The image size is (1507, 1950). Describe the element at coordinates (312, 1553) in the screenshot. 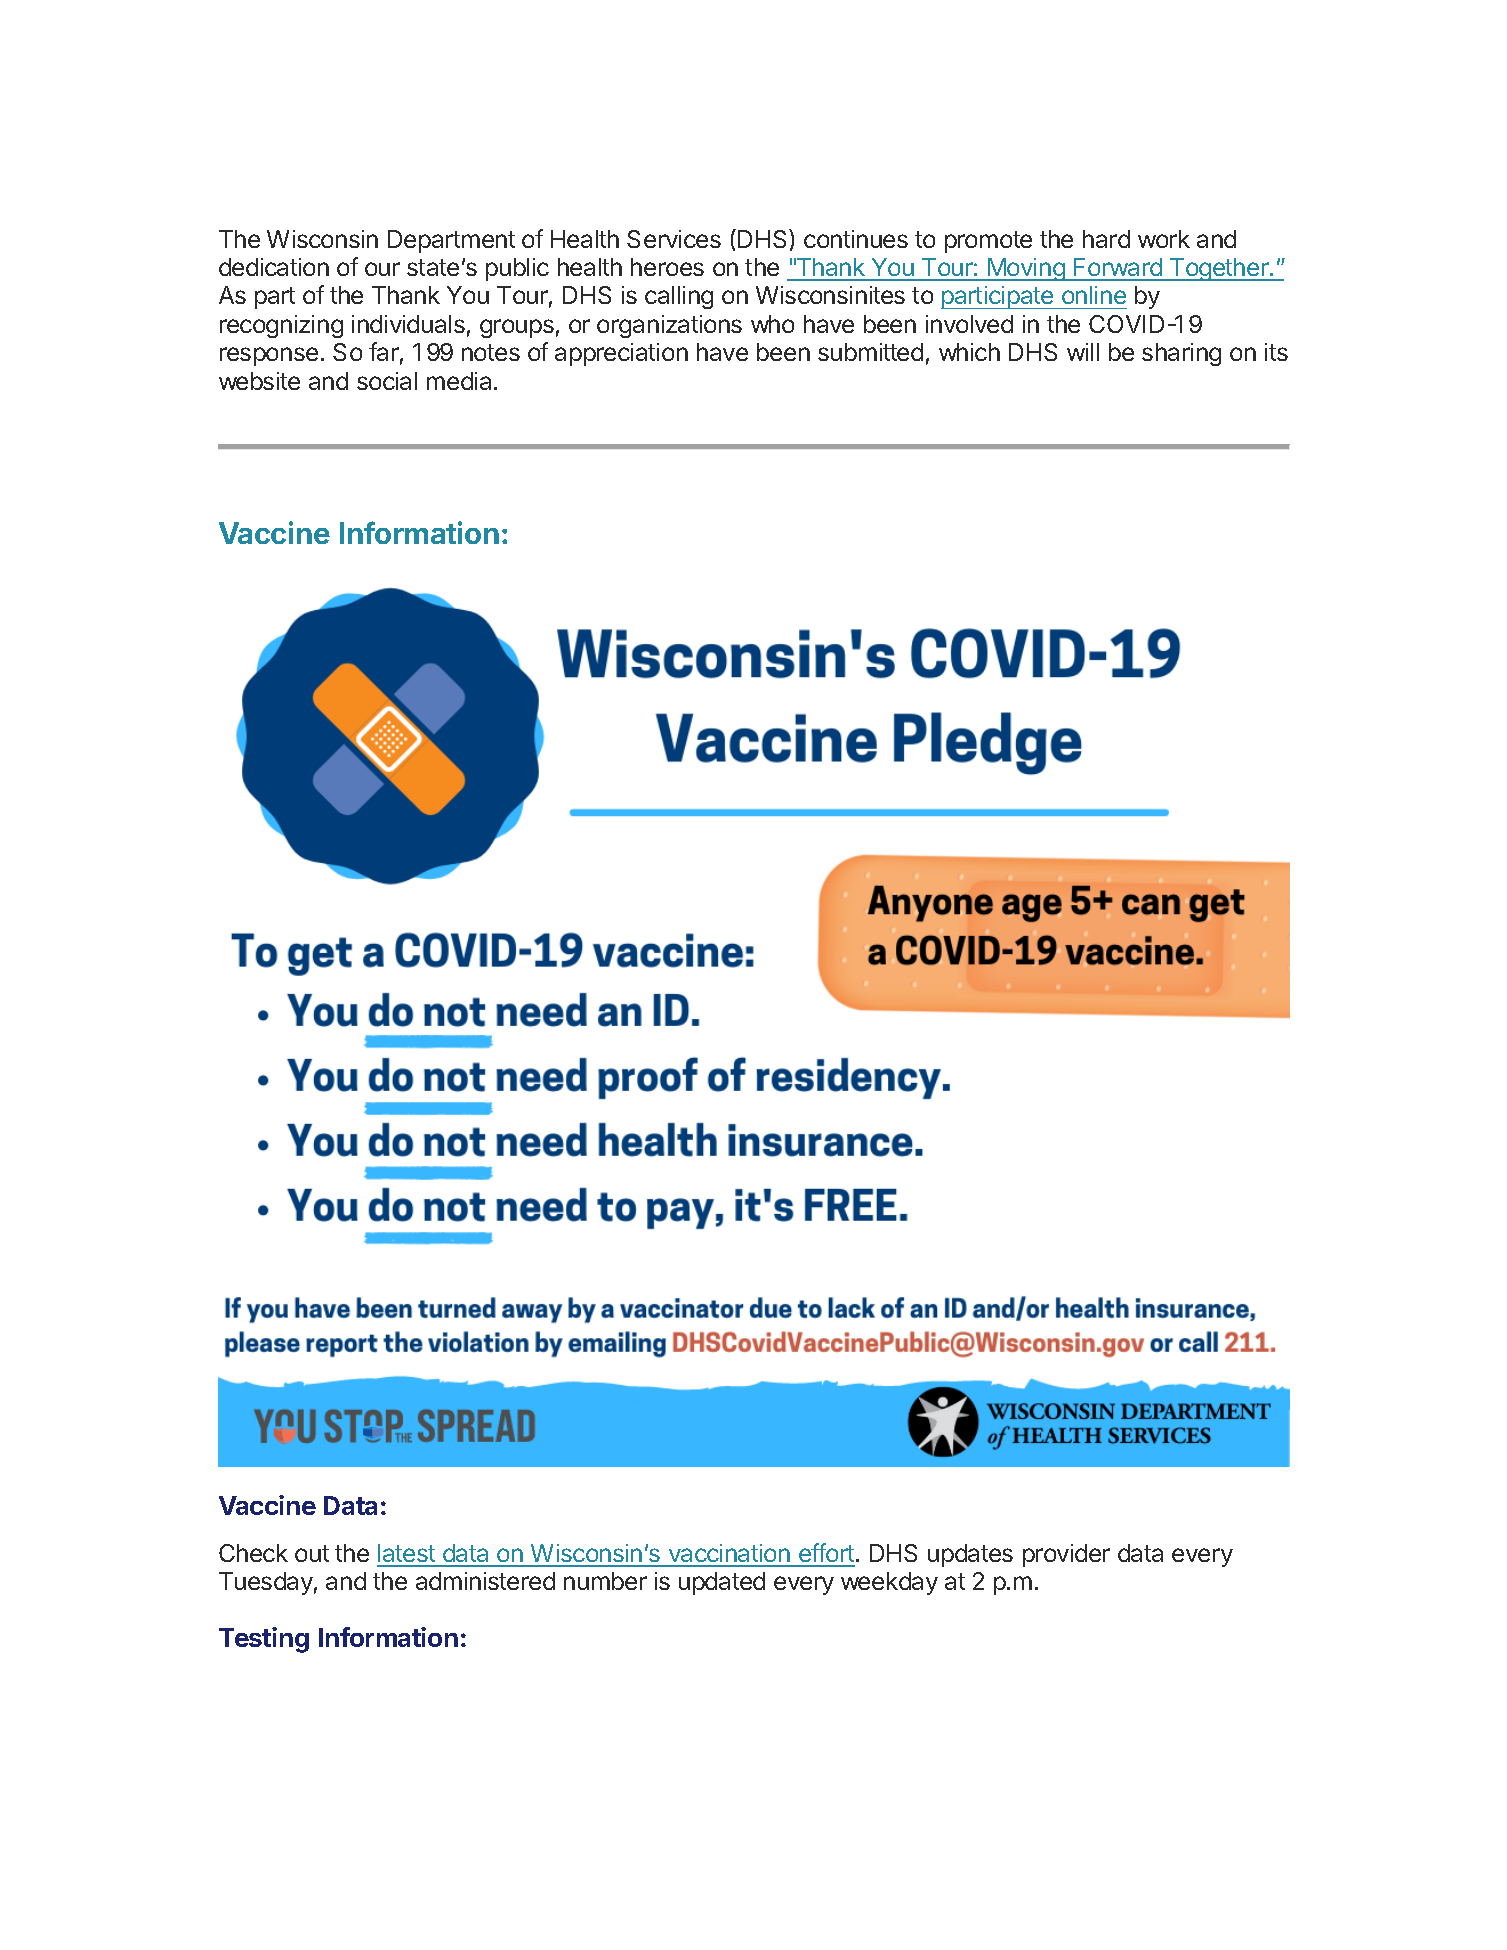

I see `out` at that location.
